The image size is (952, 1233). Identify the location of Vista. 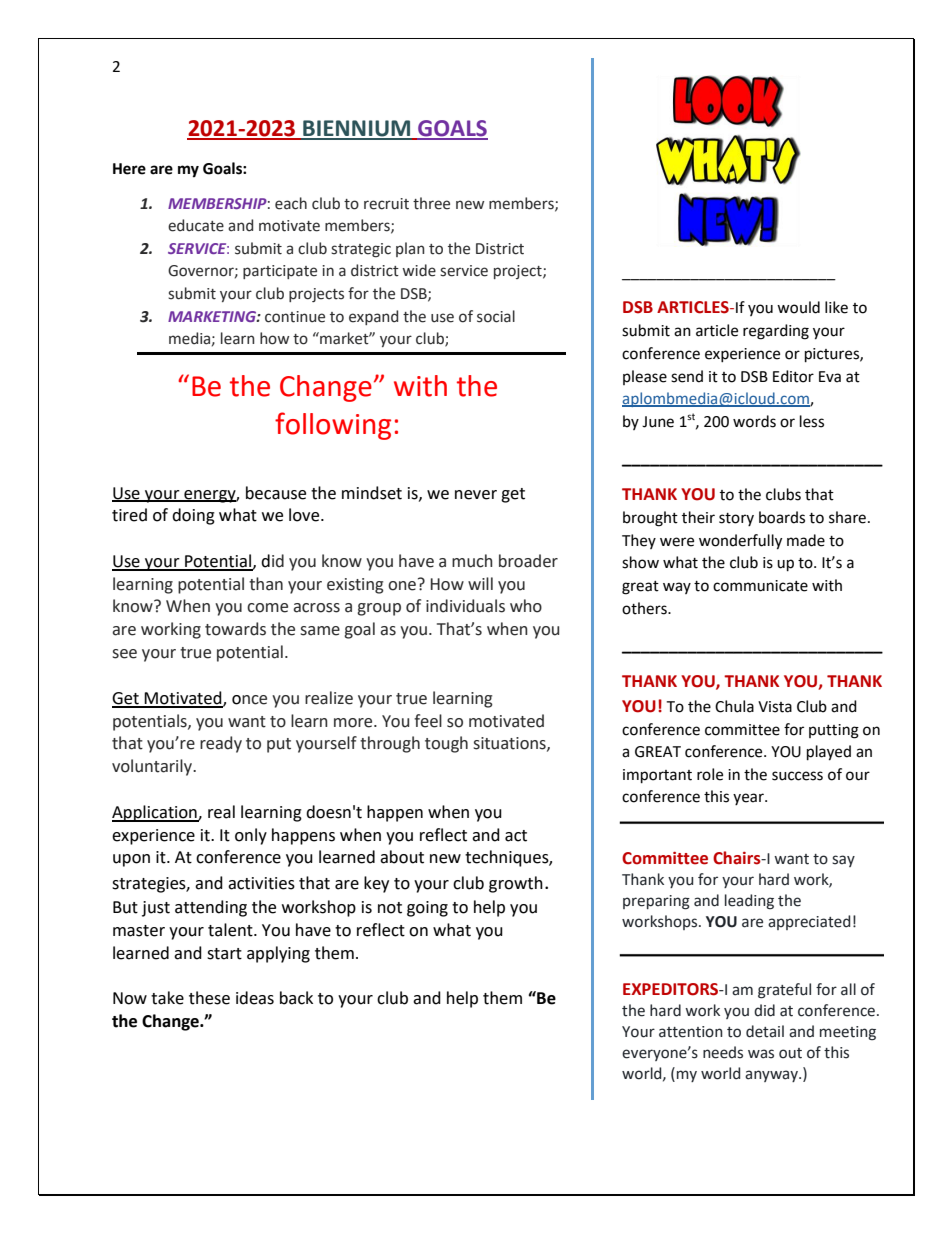
(775, 707).
